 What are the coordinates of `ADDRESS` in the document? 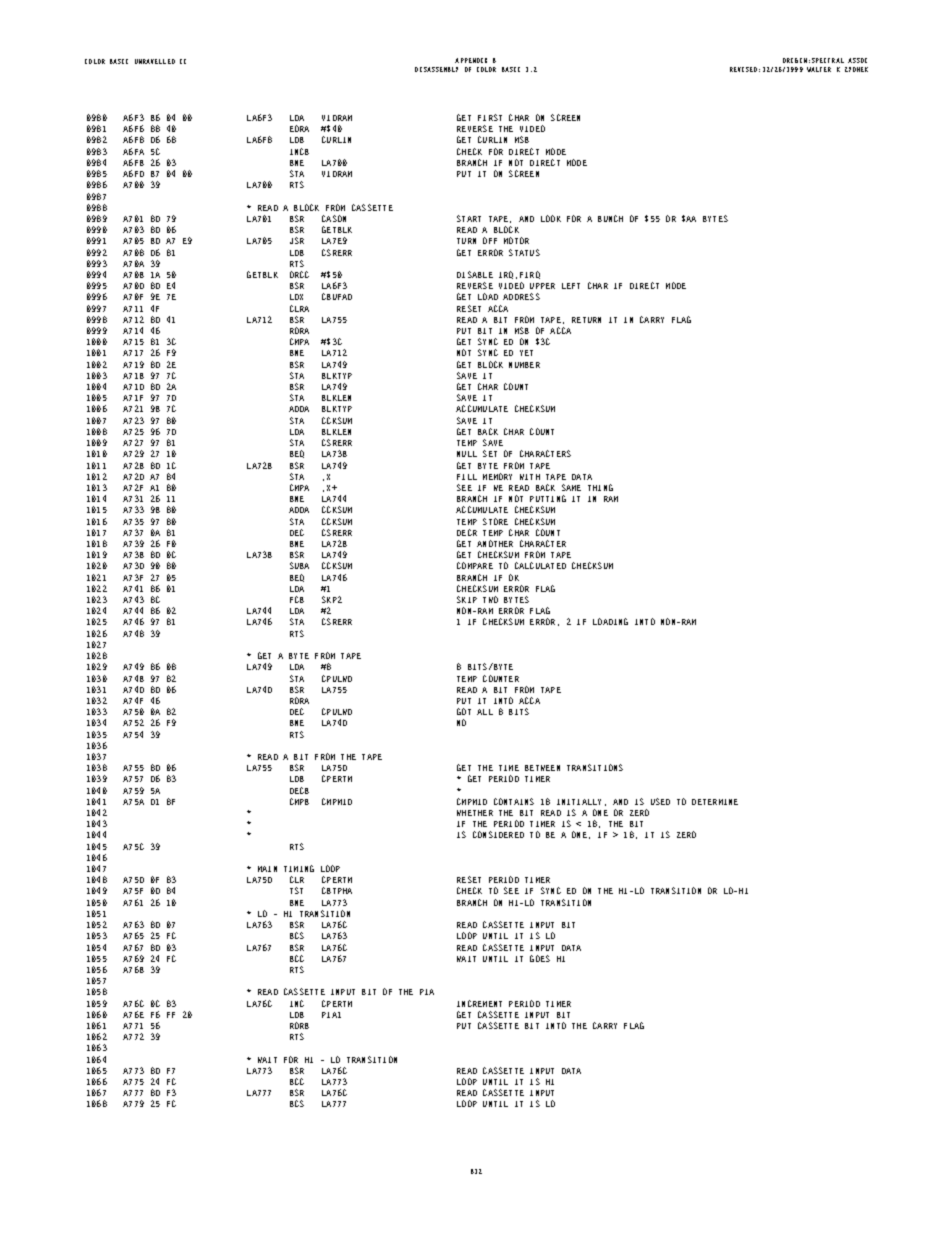 It's located at (521, 296).
